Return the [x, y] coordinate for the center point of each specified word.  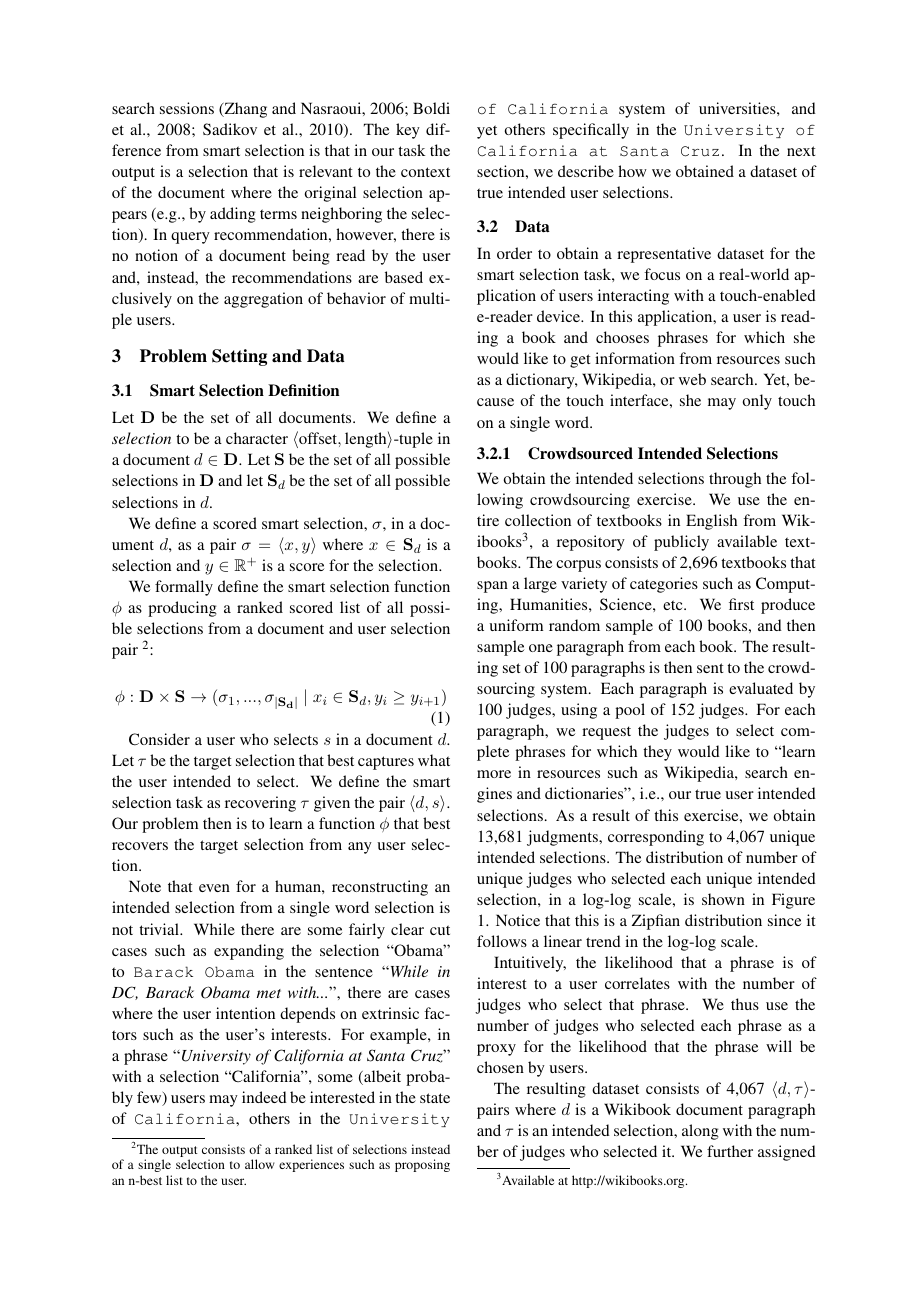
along [700, 1132]
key [408, 131]
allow [260, 1164]
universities [738, 108]
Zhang [244, 110]
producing [182, 609]
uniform [516, 625]
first [741, 604]
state [435, 1098]
